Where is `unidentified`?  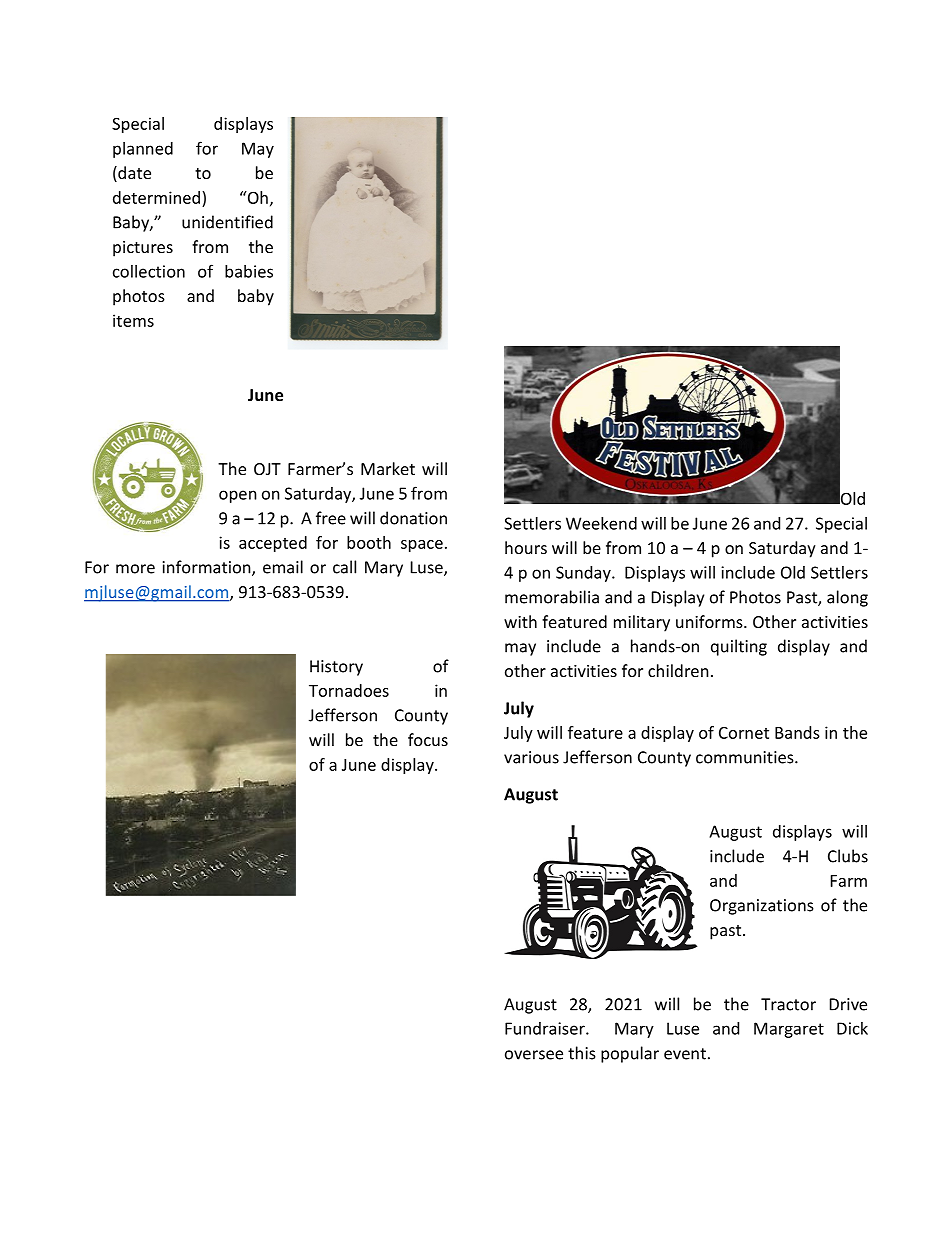 unidentified is located at coordinates (227, 222).
